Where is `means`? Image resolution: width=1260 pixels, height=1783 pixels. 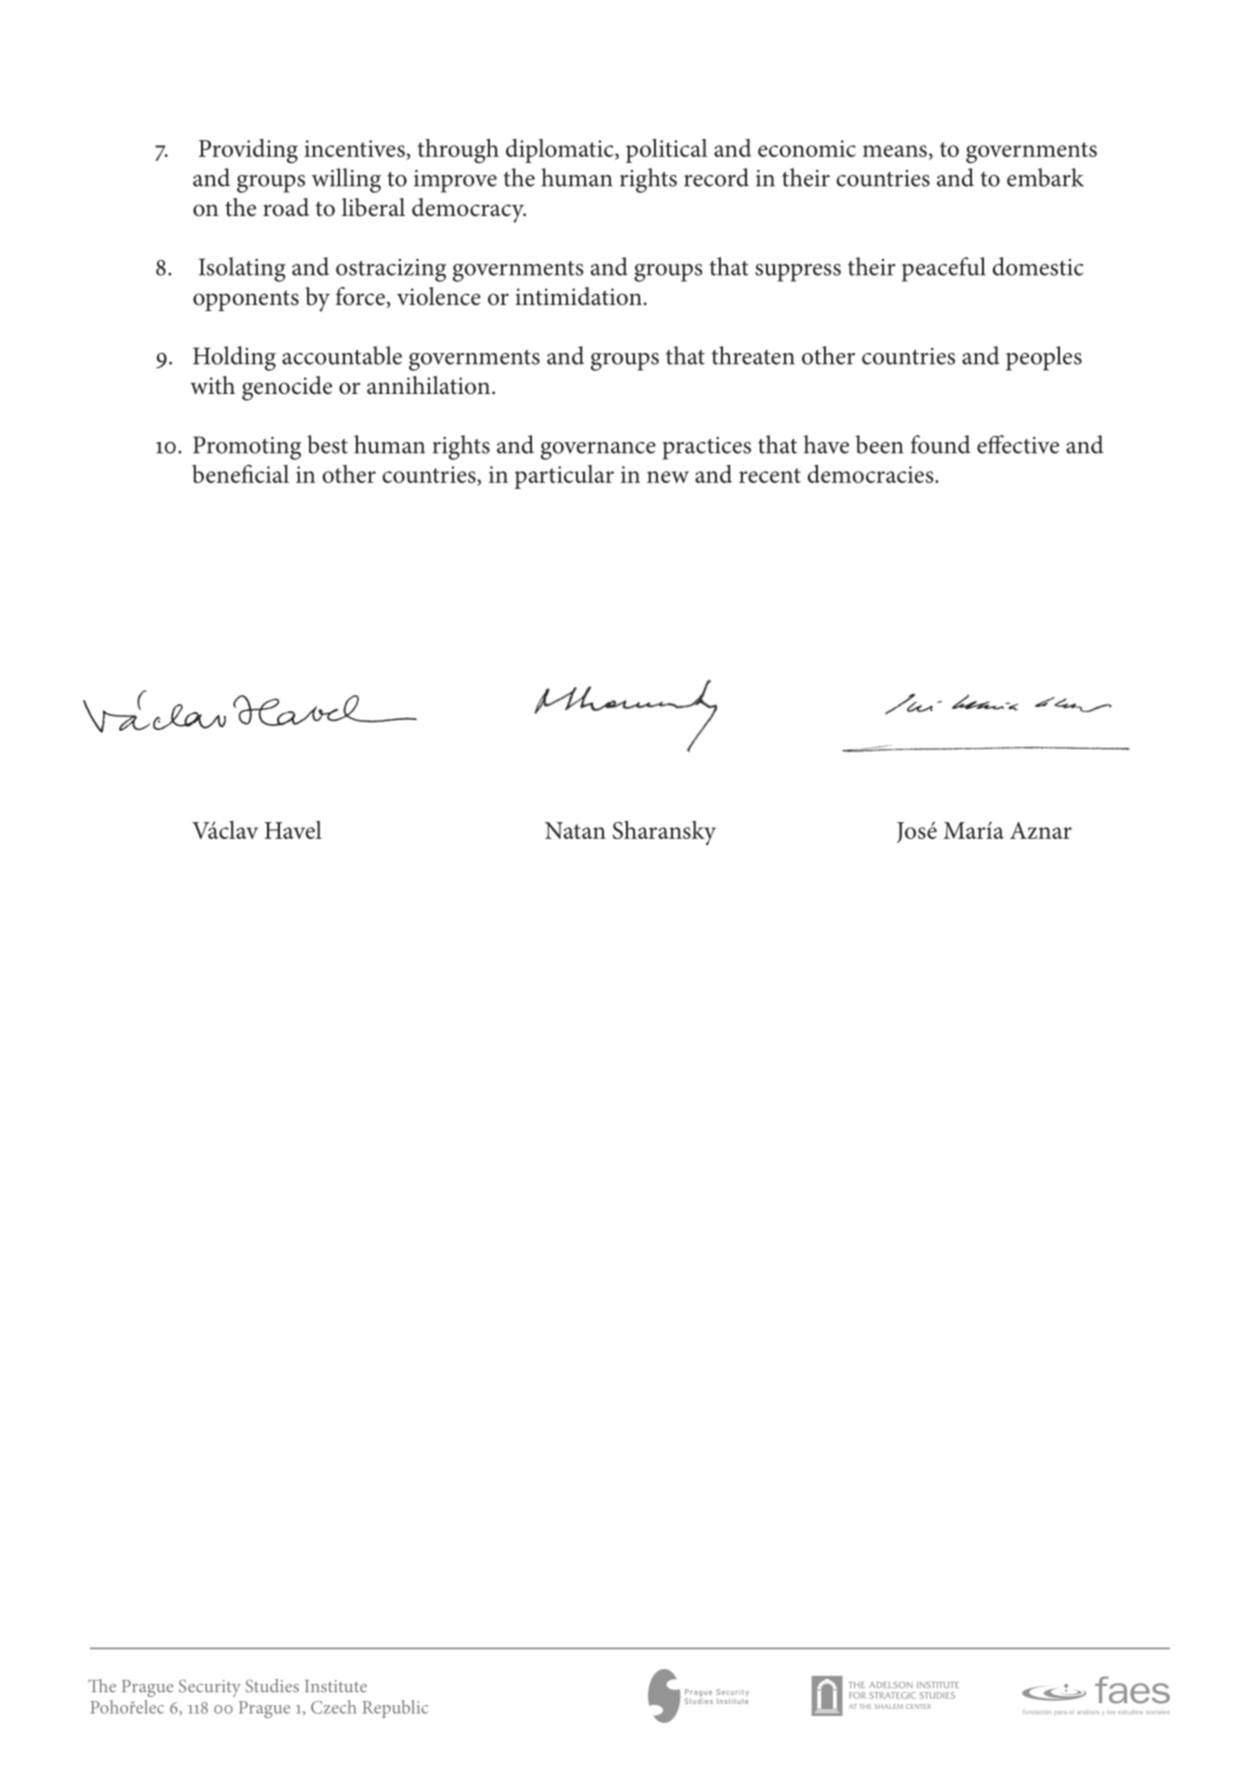
means is located at coordinates (895, 151).
